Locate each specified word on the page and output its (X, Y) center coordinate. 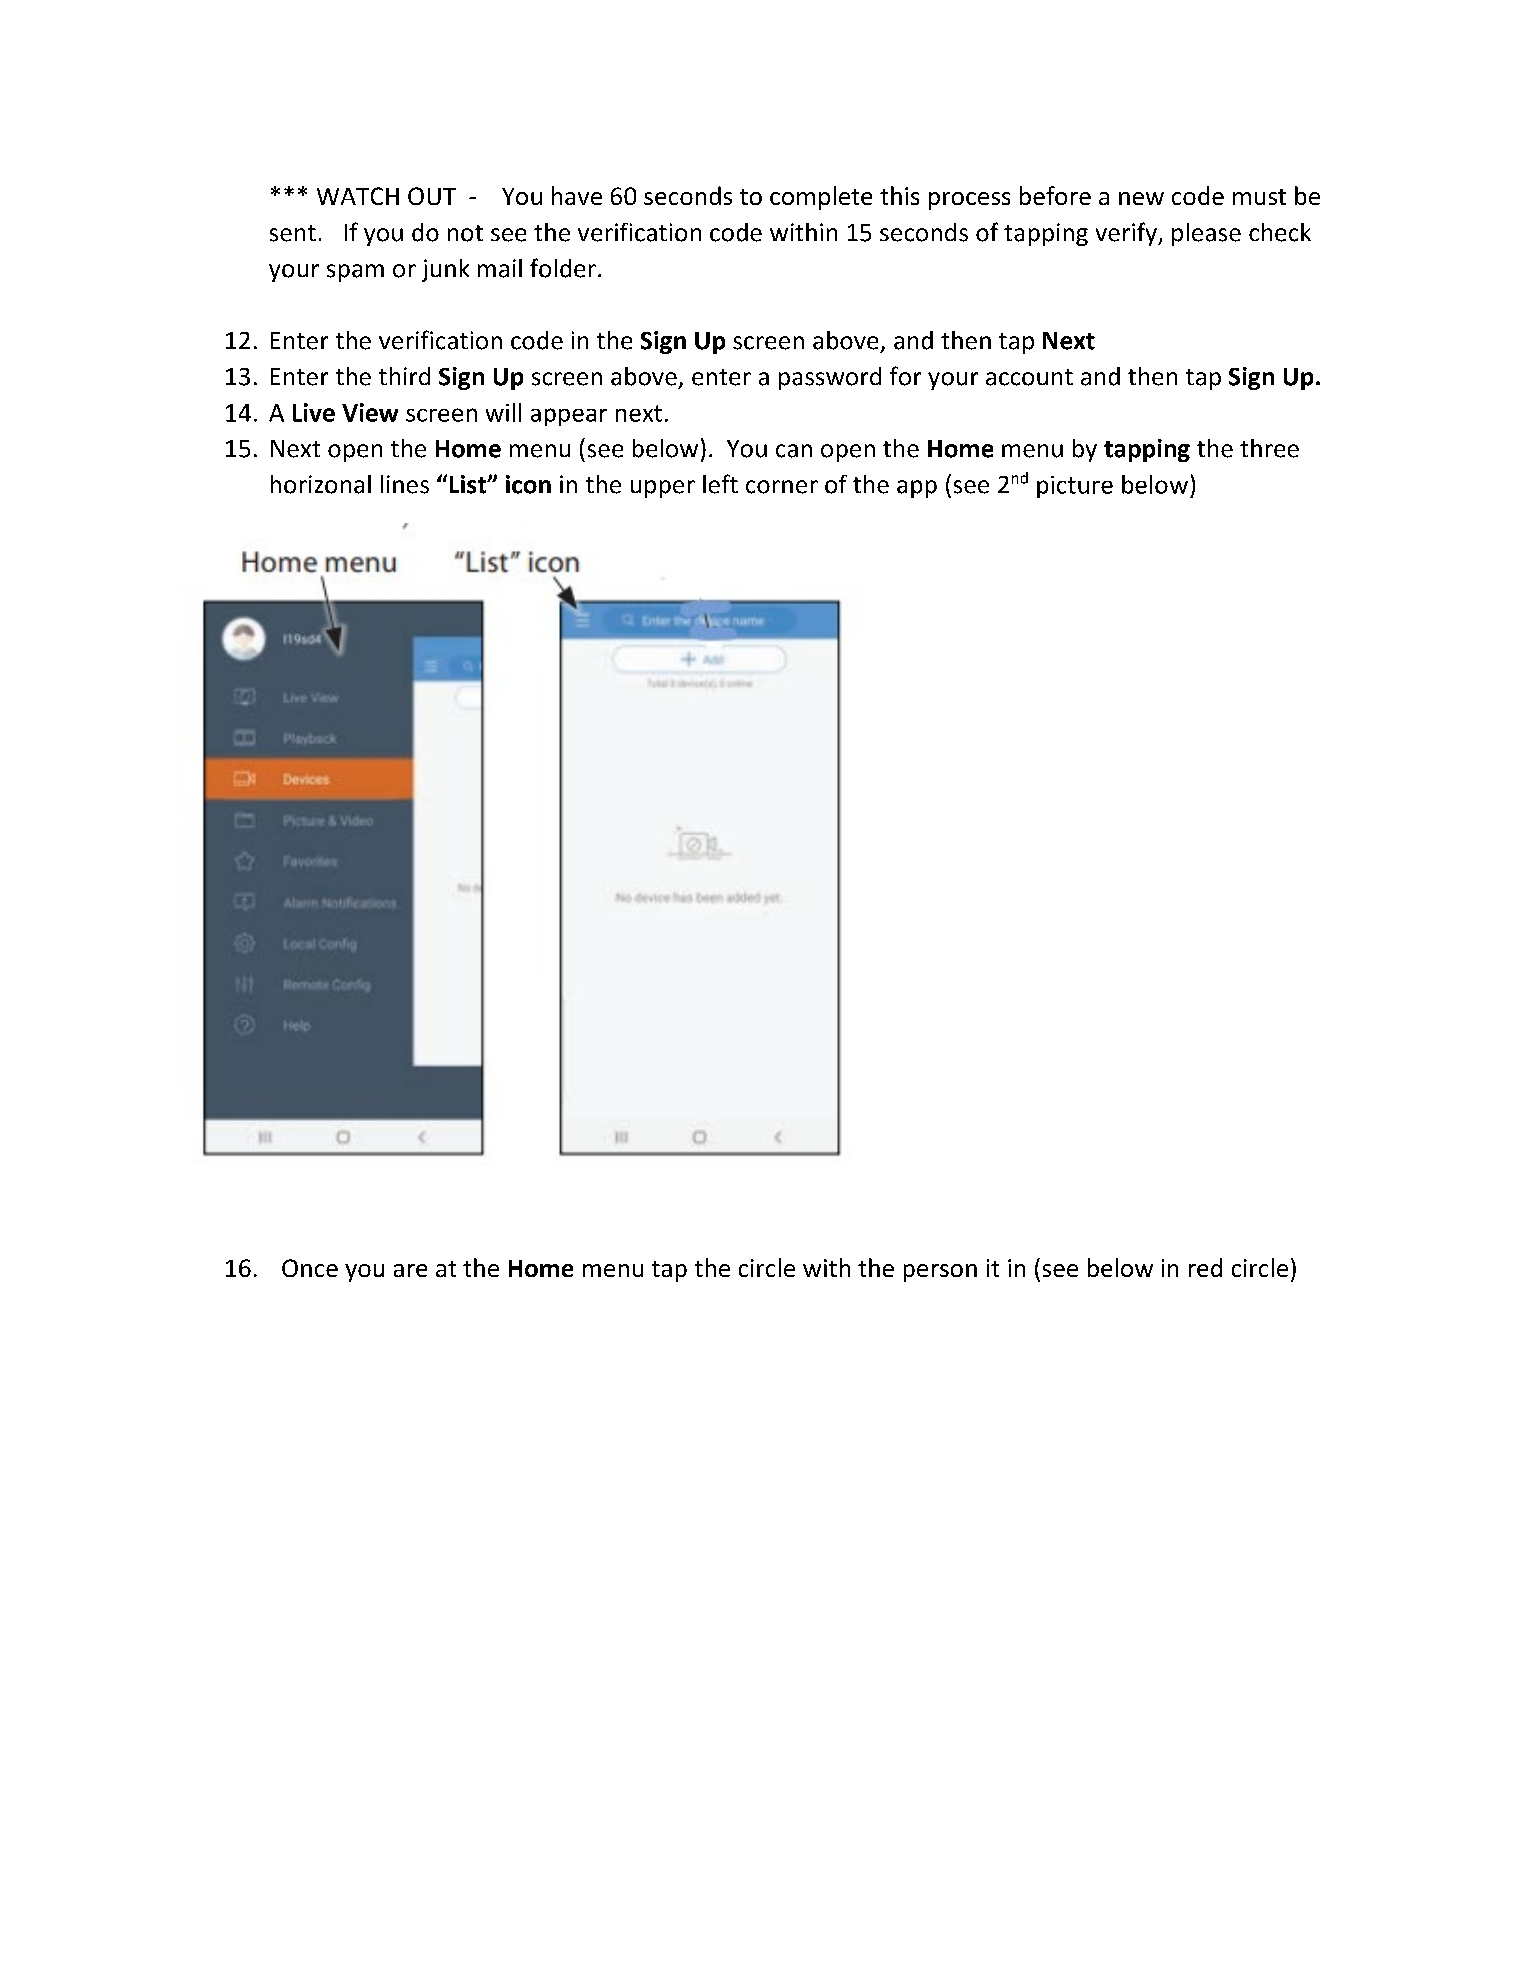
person (940, 1273)
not (465, 233)
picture (1075, 487)
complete (821, 198)
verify (1127, 234)
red (1205, 1267)
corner (782, 487)
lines (405, 484)
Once (310, 1268)
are (410, 1270)
